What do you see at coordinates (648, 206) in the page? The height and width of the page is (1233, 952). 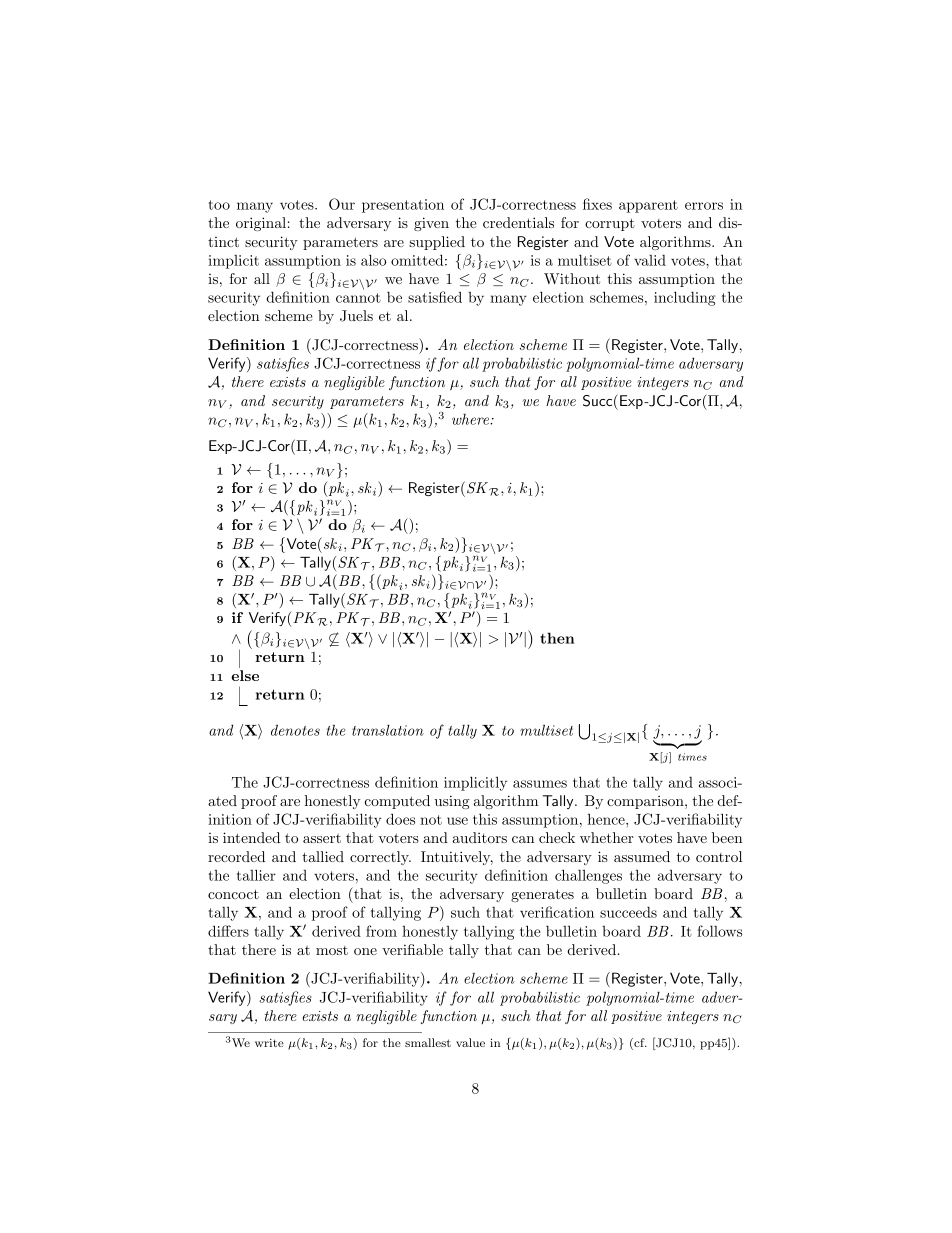 I see `apparent` at bounding box center [648, 206].
